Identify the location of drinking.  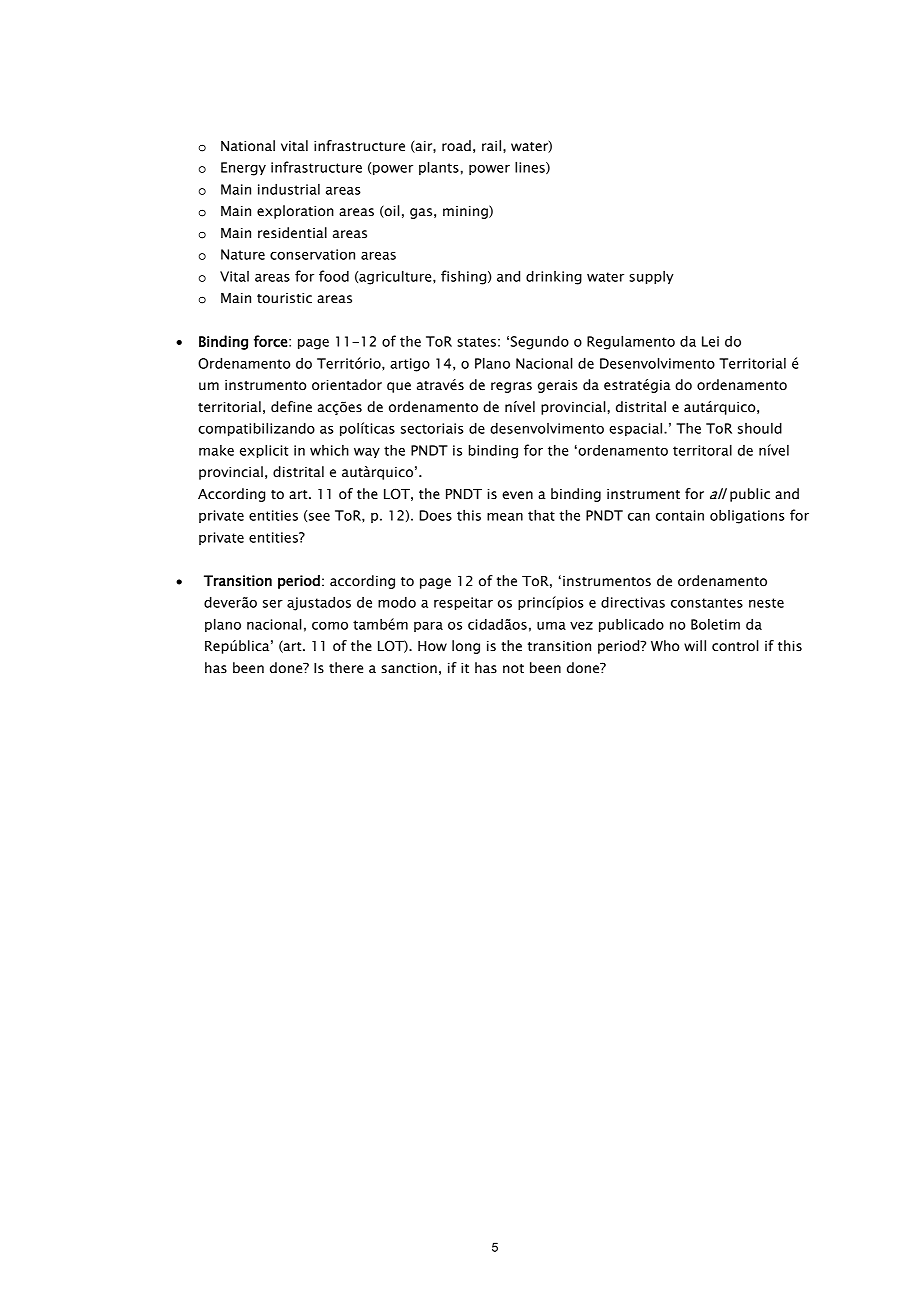
(554, 277).
